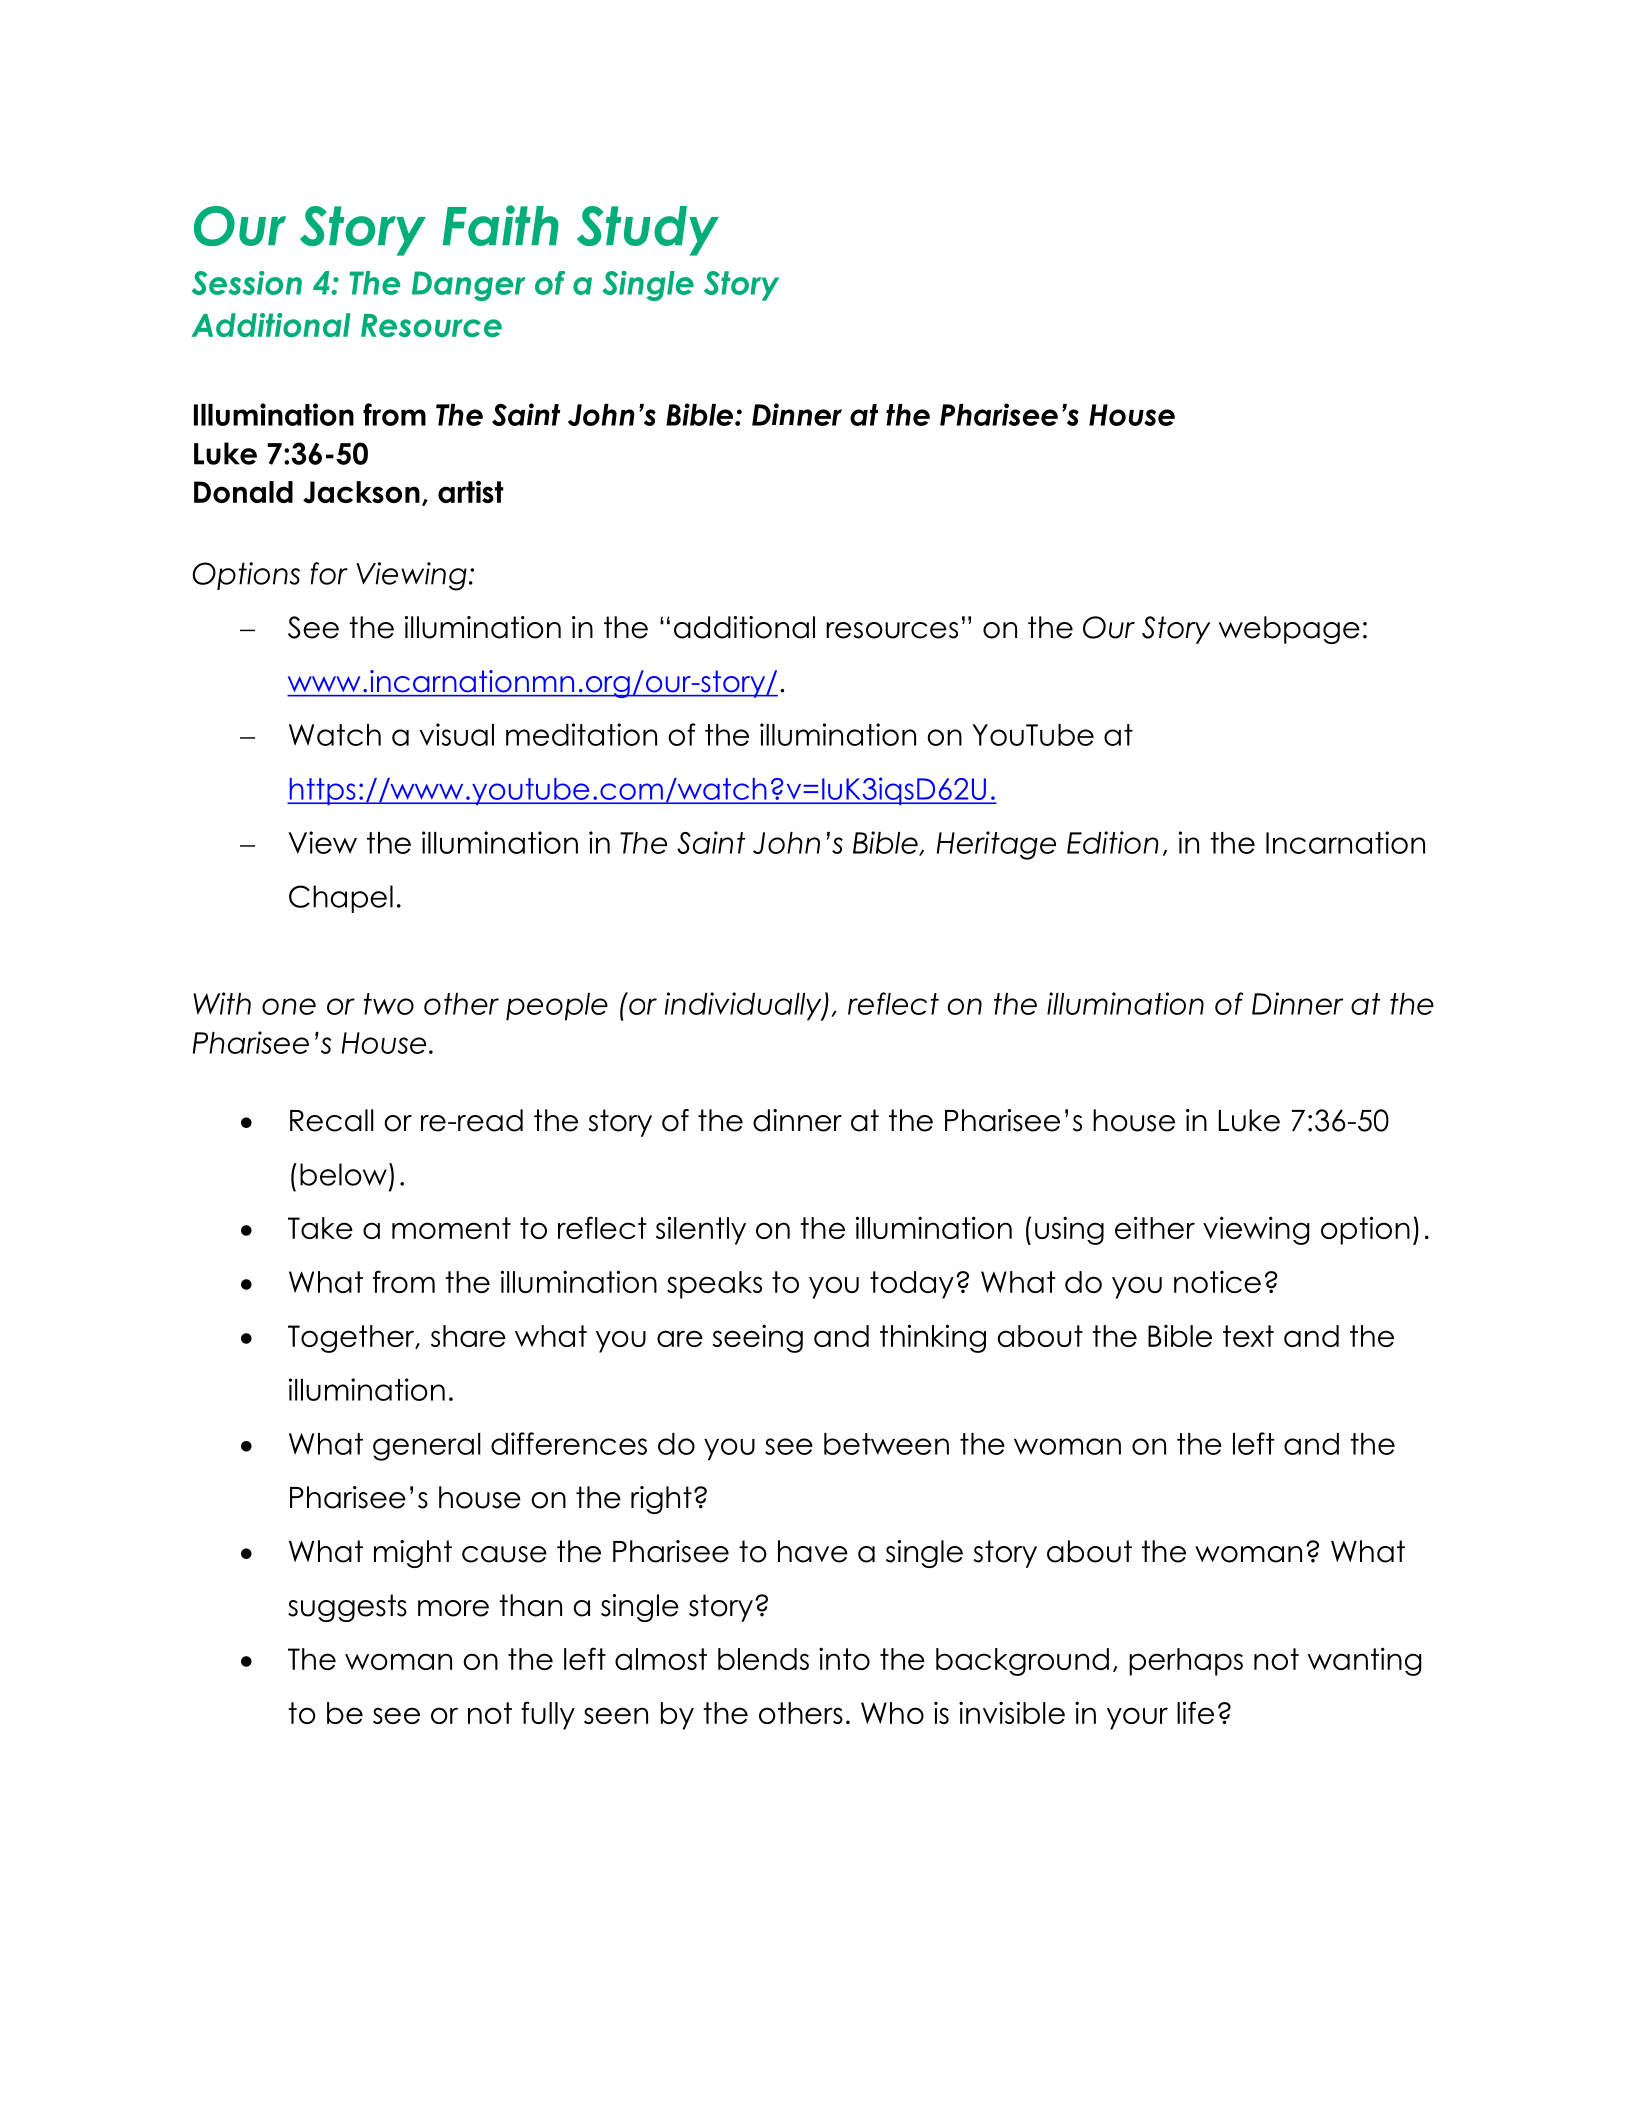 Image resolution: width=1629 pixels, height=2108 pixels. Describe the element at coordinates (1248, 1336) in the screenshot. I see `text` at that location.
